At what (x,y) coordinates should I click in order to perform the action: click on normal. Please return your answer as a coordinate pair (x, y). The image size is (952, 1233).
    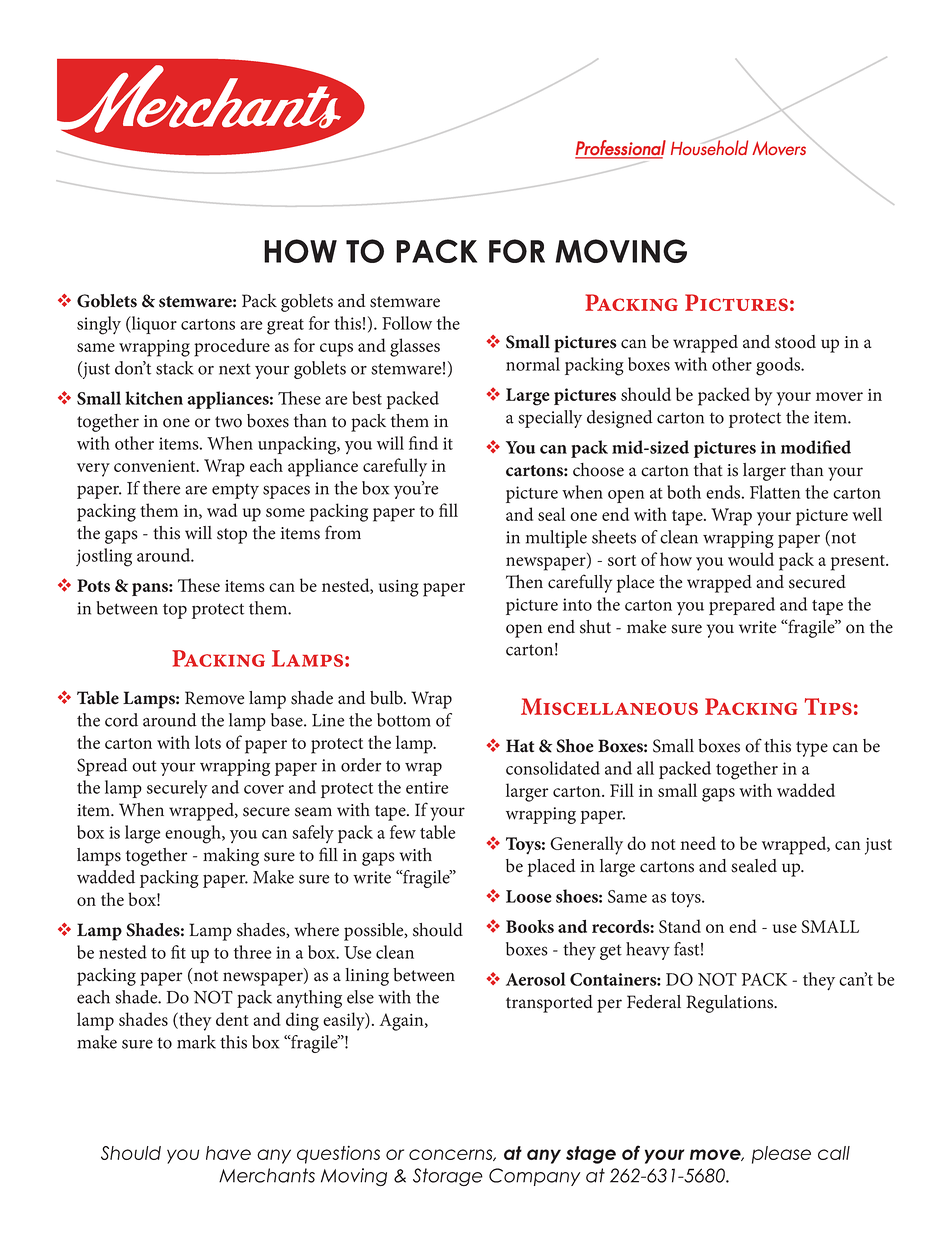
    Looking at the image, I should click on (533, 364).
